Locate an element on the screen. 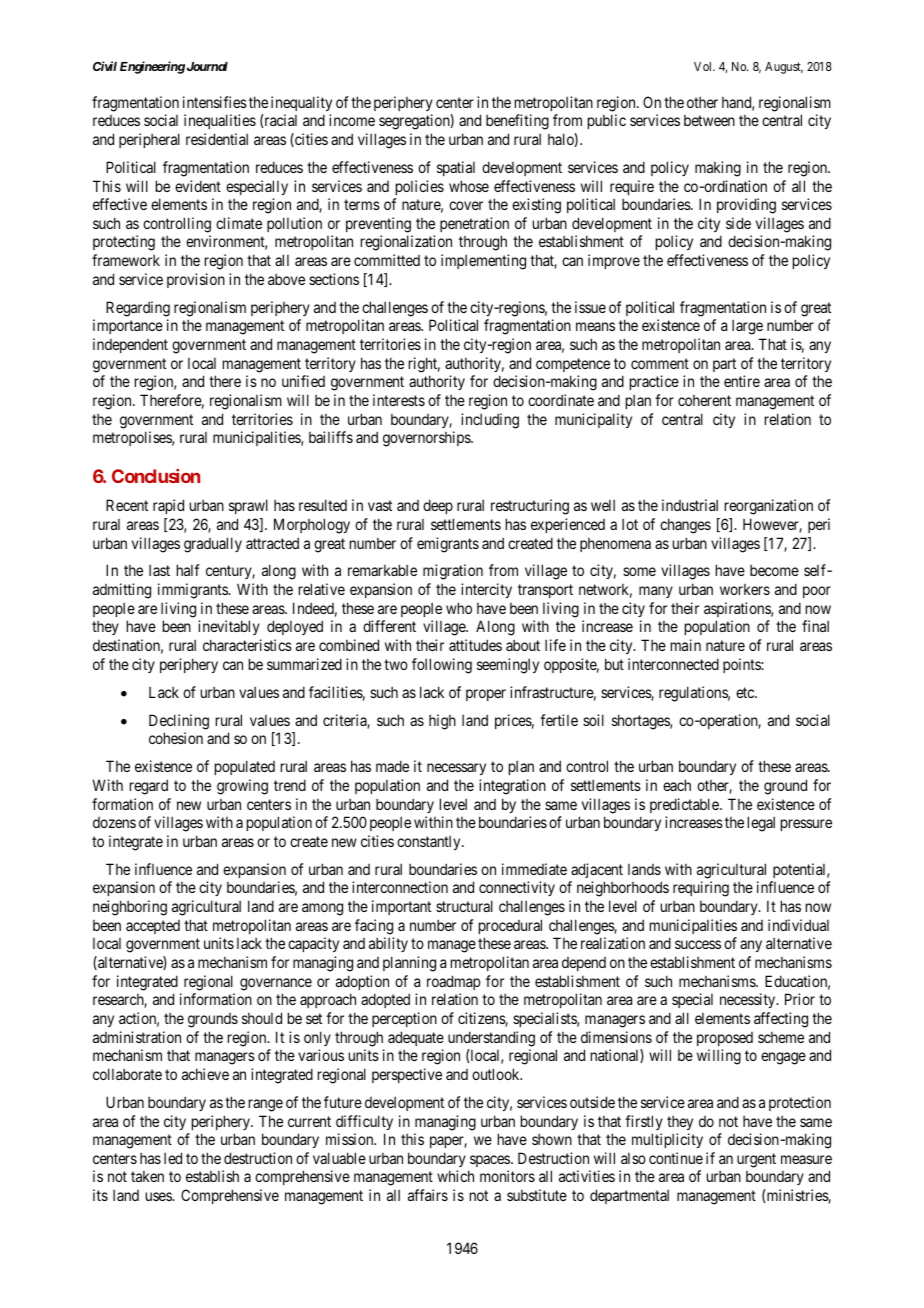 This screenshot has height=1308, width=924. intensifies is located at coordinates (215, 102).
